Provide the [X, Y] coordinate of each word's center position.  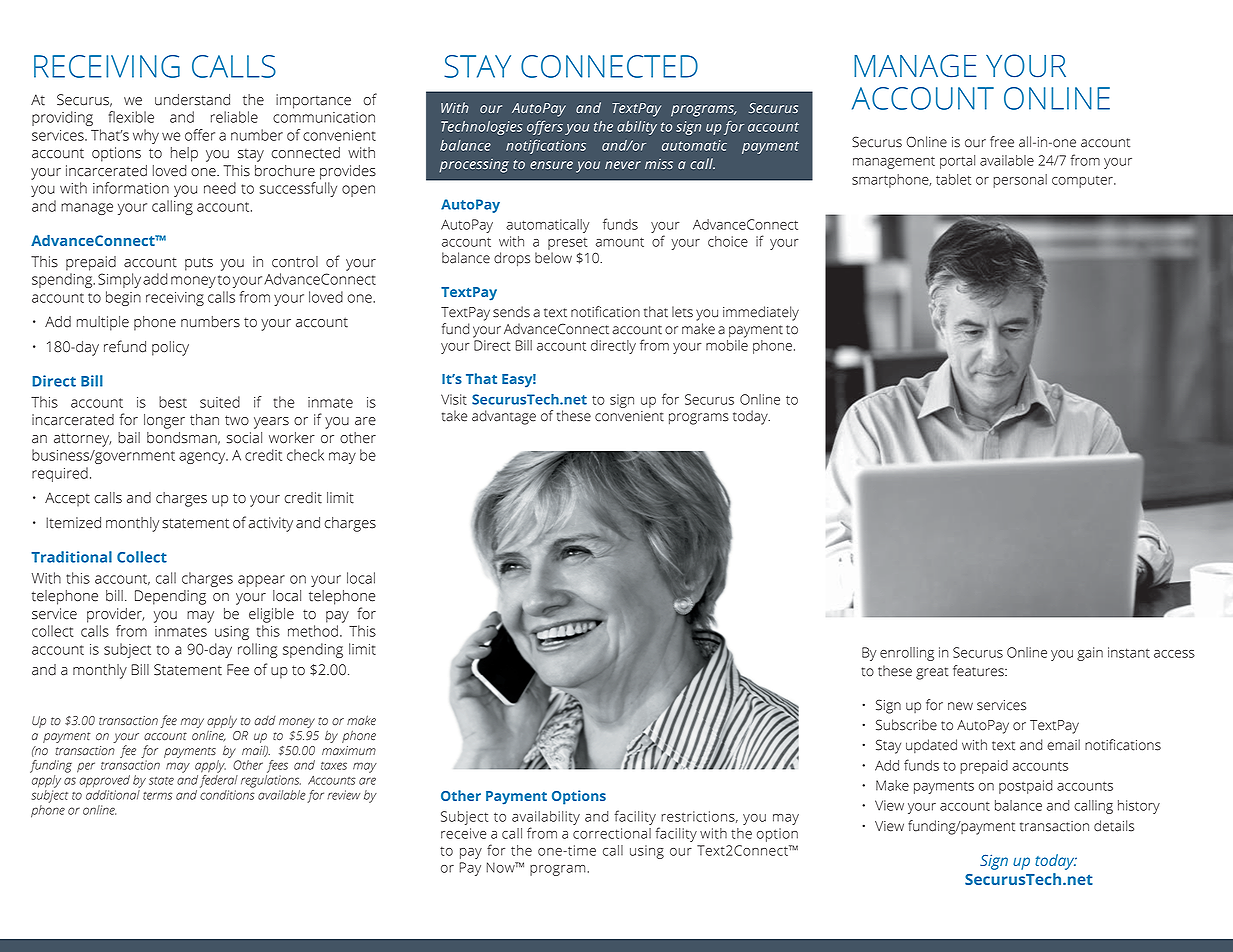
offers [545, 128]
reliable [234, 117]
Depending [170, 597]
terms [157, 796]
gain [1090, 654]
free [1002, 142]
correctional [612, 833]
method [313, 631]
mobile [727, 345]
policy [170, 348]
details [1114, 826]
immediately [761, 313]
